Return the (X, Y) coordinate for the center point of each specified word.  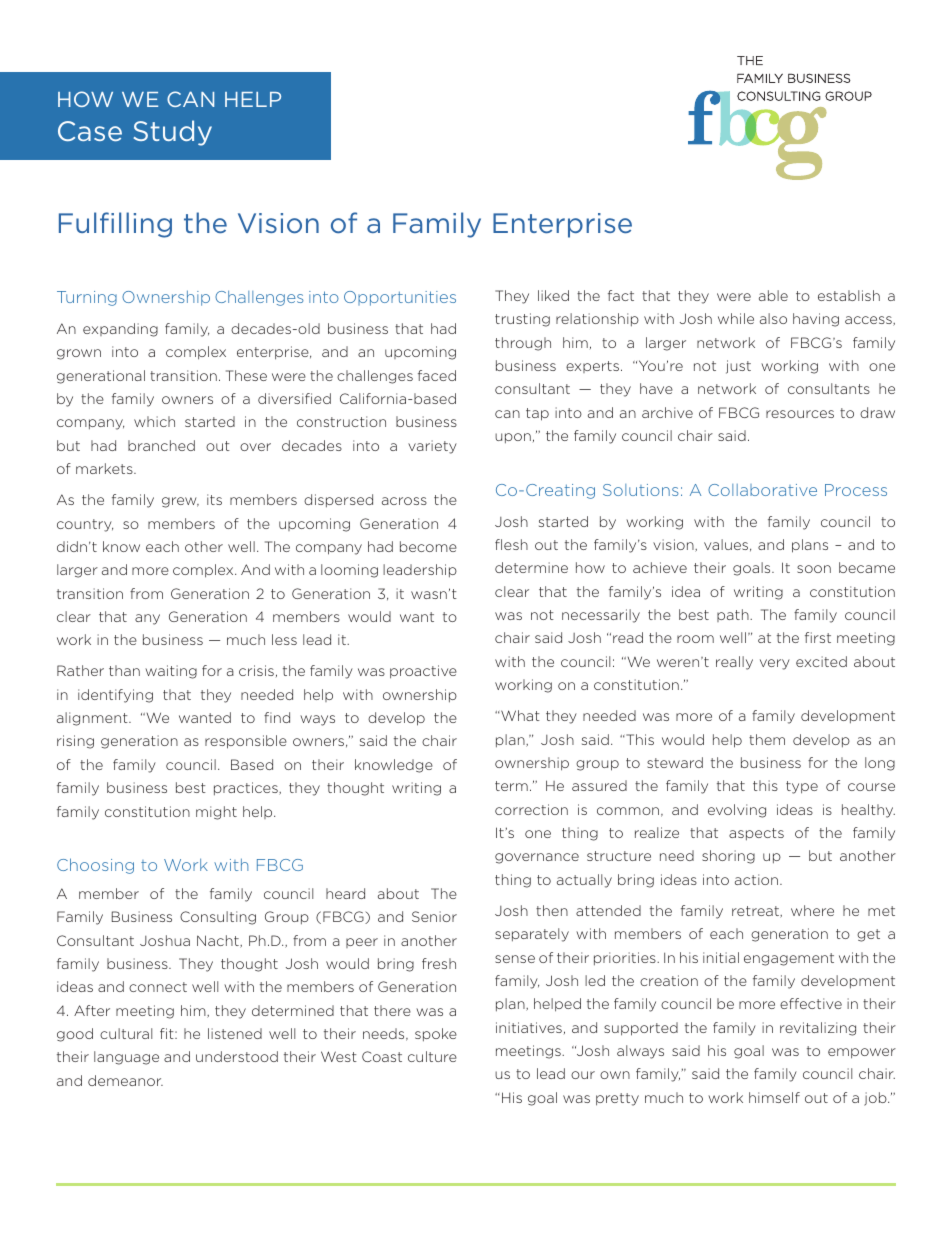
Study (173, 133)
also (773, 318)
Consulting (218, 918)
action (756, 879)
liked (553, 295)
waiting (171, 672)
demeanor (125, 1080)
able (773, 295)
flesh (511, 544)
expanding (120, 330)
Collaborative (762, 490)
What (519, 715)
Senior (434, 916)
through (523, 344)
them (767, 739)
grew (180, 502)
